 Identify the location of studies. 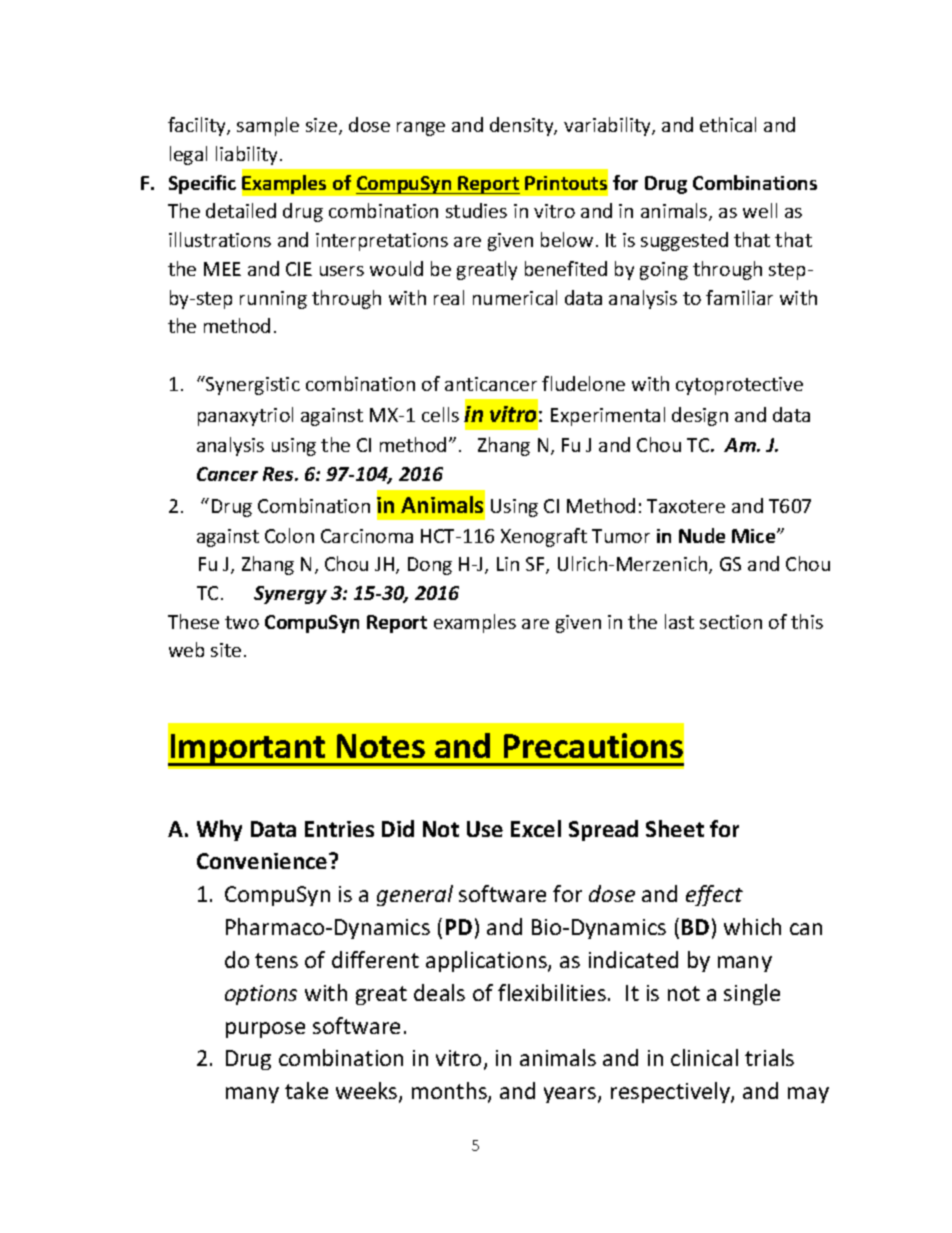
(476, 210).
